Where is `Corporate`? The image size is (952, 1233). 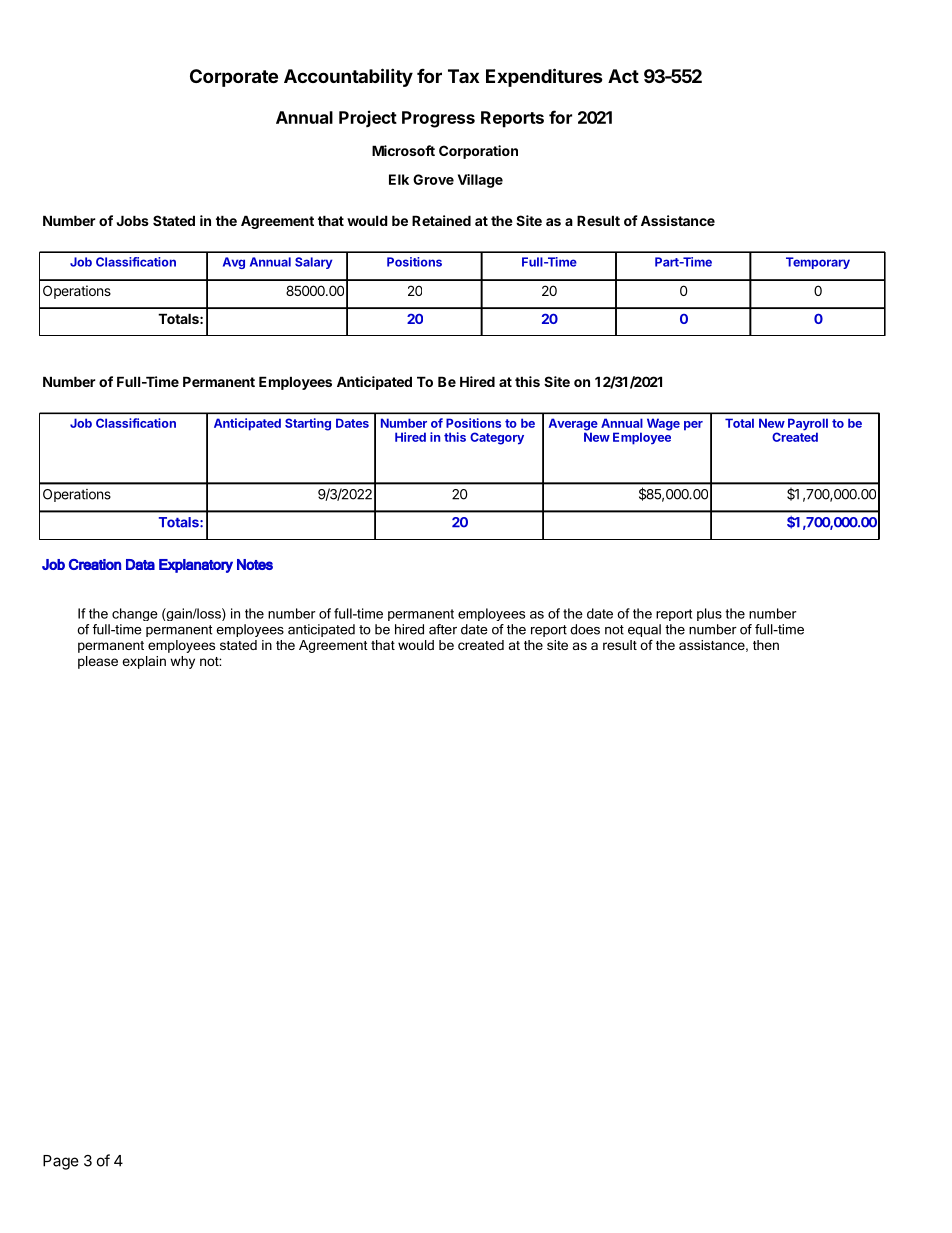 Corporate is located at coordinates (234, 78).
